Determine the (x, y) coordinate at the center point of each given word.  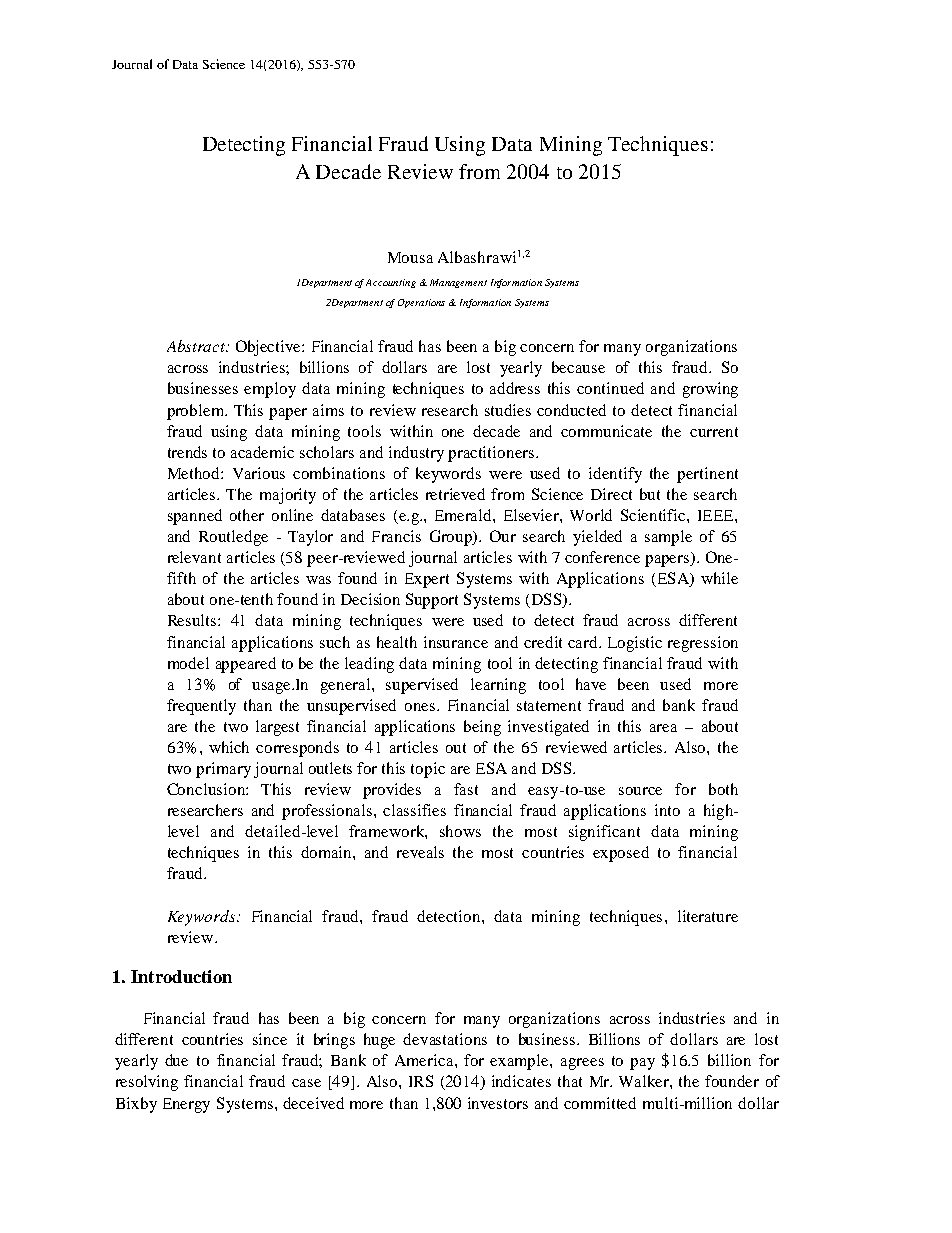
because (578, 367)
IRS (421, 1081)
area (663, 728)
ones (420, 707)
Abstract (197, 346)
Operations (421, 303)
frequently (201, 707)
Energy (186, 1105)
